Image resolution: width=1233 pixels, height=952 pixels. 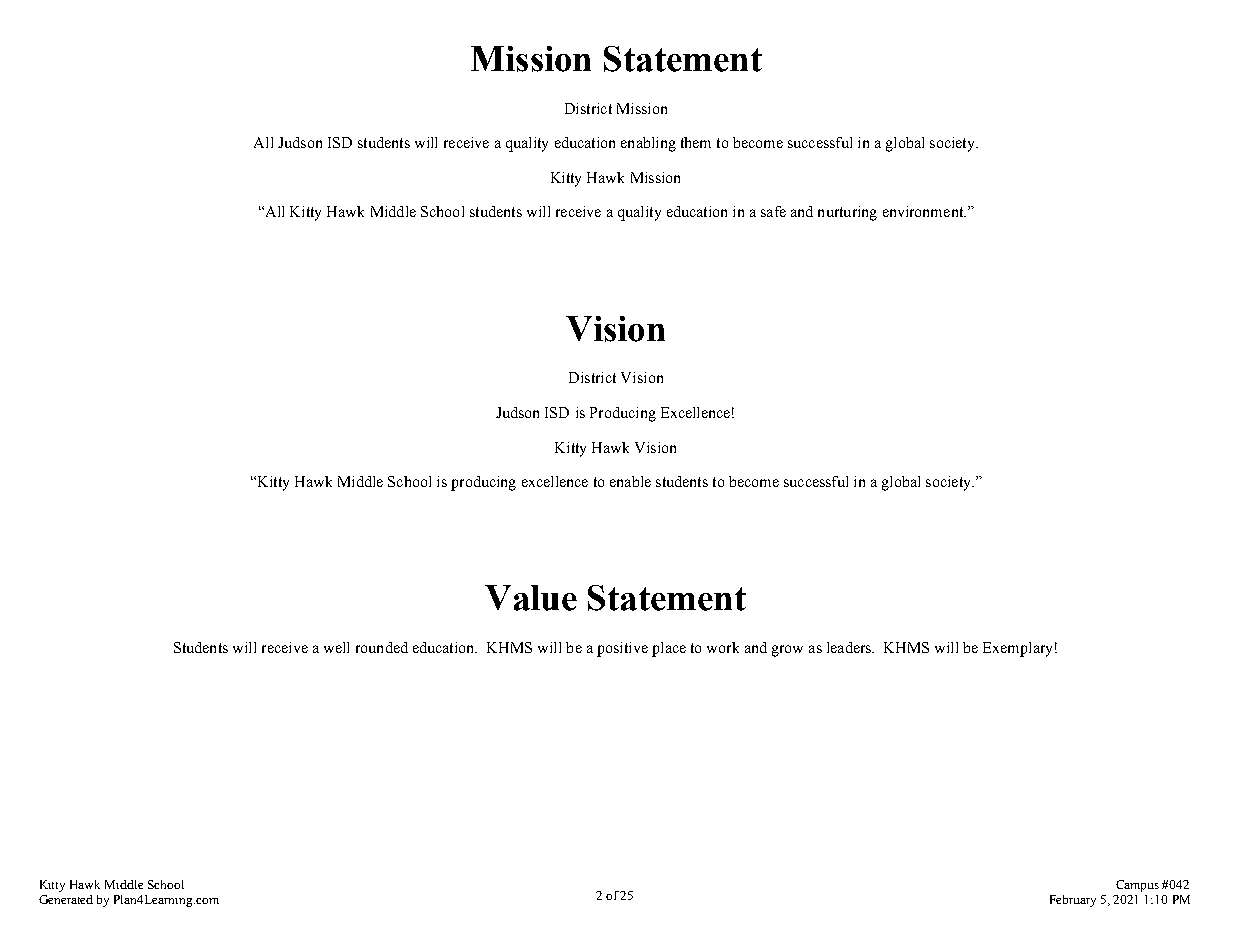 What do you see at coordinates (847, 213) in the image?
I see `nurturing` at bounding box center [847, 213].
